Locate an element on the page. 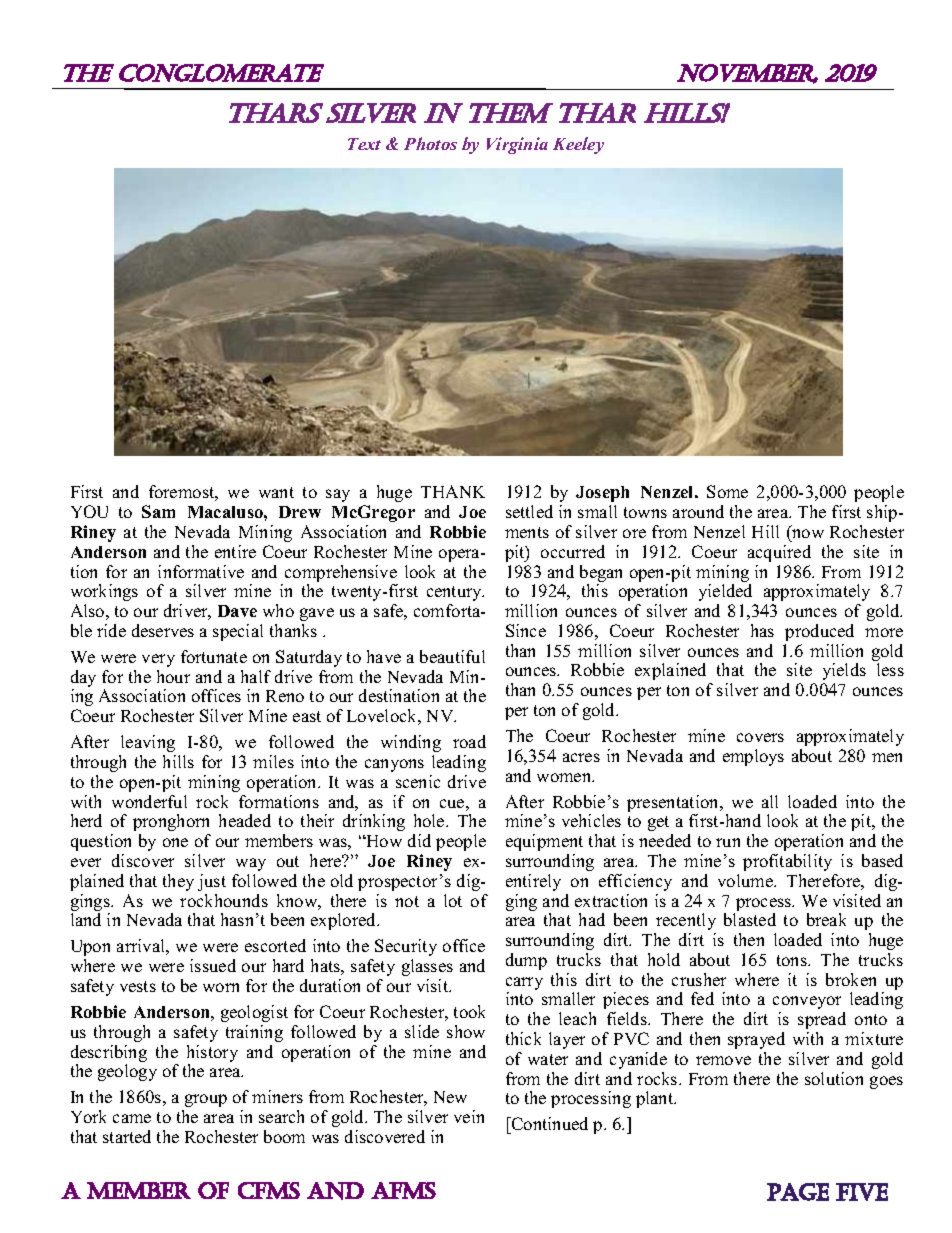 The width and height of the image is (952, 1233). break is located at coordinates (826, 919).
